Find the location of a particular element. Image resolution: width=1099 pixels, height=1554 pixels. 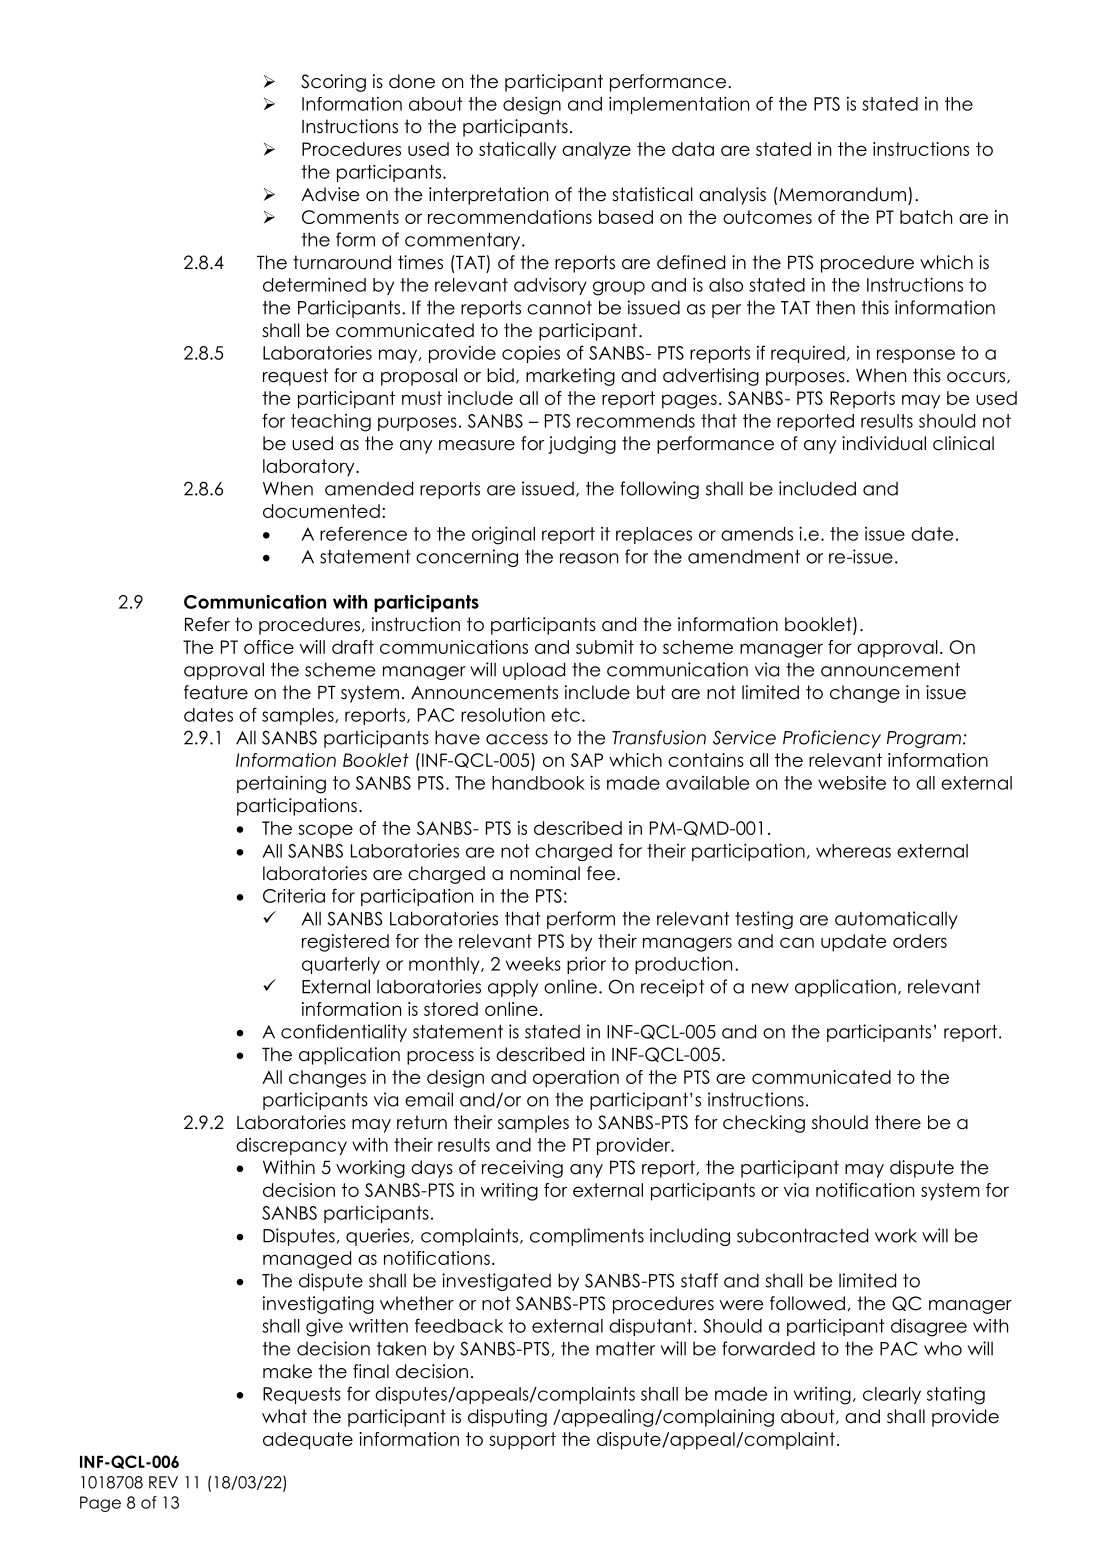

Memorandum is located at coordinates (841, 194).
